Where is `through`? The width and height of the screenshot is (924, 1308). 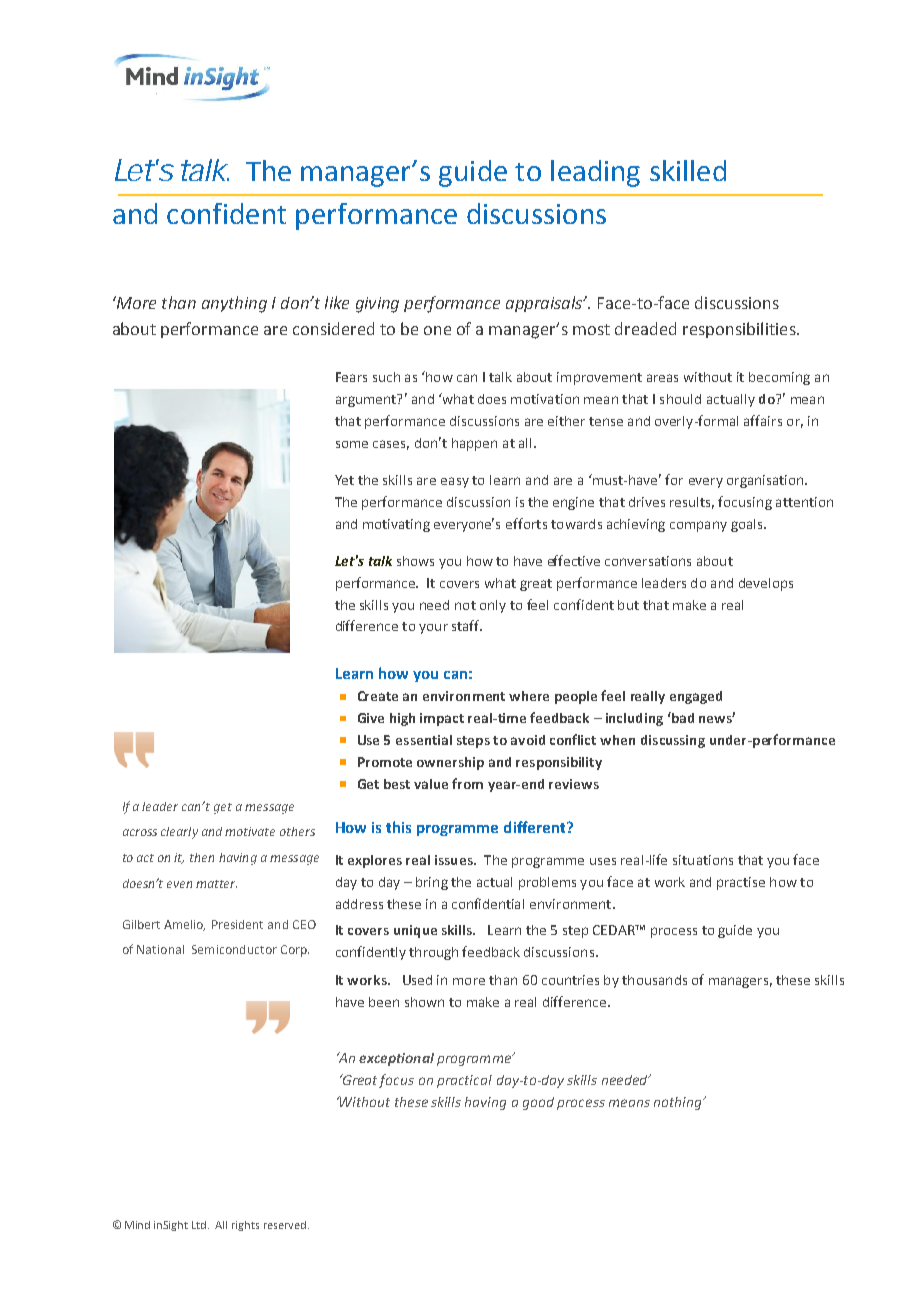 through is located at coordinates (433, 953).
